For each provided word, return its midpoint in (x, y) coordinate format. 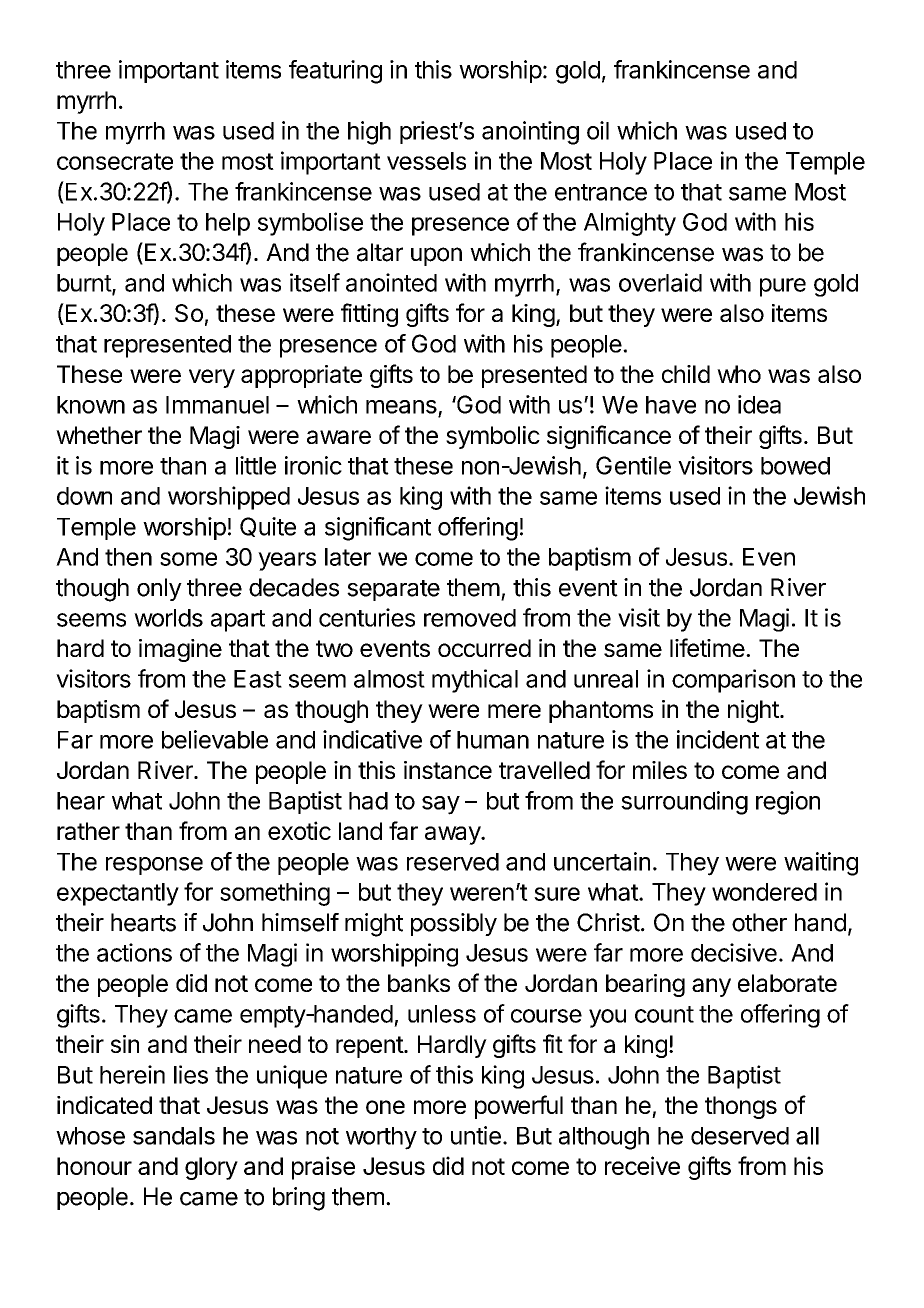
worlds (168, 618)
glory (211, 1168)
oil (598, 130)
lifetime (707, 647)
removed (470, 618)
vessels (426, 161)
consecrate (115, 161)
